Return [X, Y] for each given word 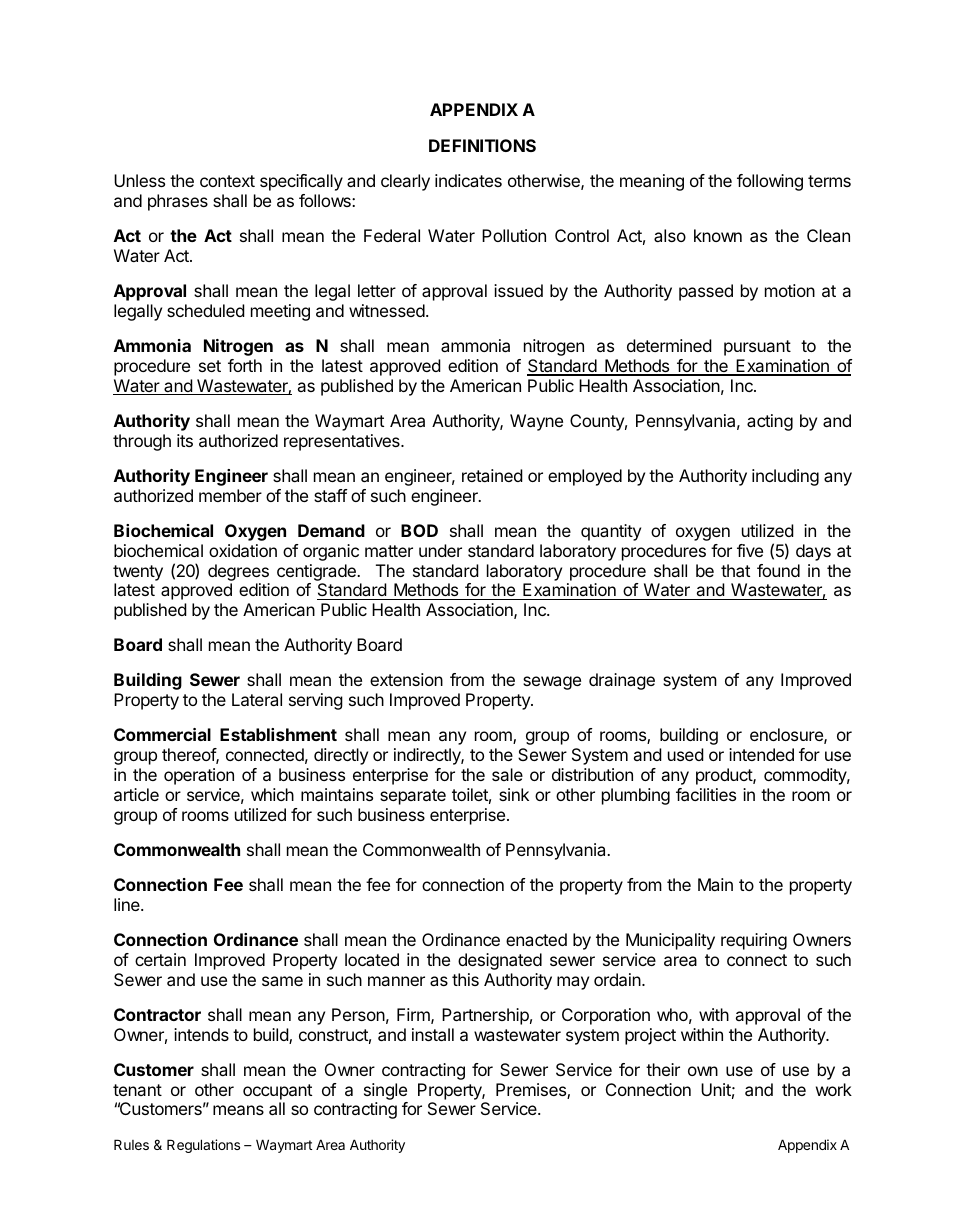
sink [514, 794]
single [385, 1091]
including [785, 477]
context [227, 181]
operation [199, 776]
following [770, 182]
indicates [468, 180]
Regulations [203, 1146]
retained [492, 475]
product [725, 776]
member [230, 495]
